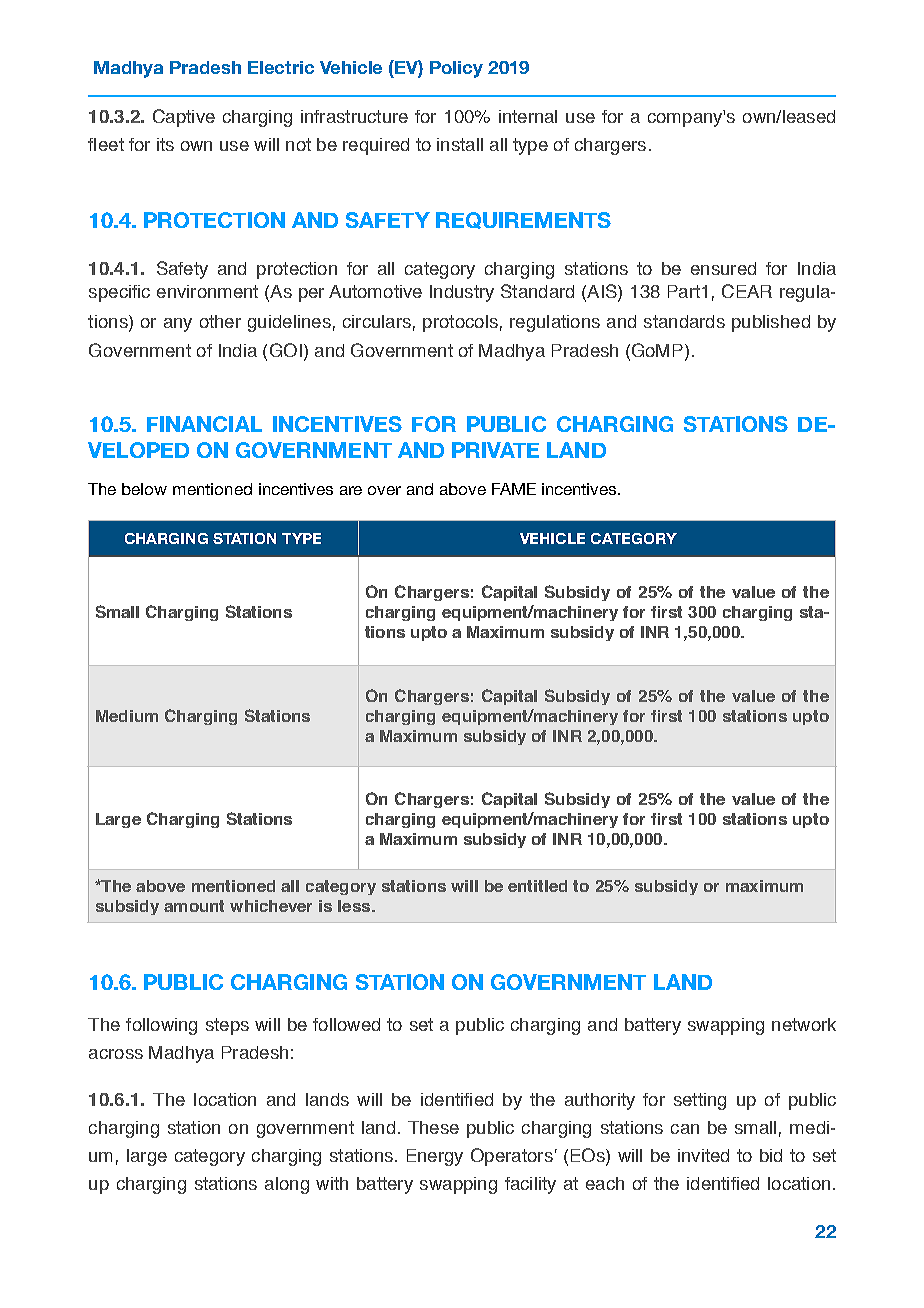  What do you see at coordinates (514, 489) in the page?
I see `FAME` at bounding box center [514, 489].
